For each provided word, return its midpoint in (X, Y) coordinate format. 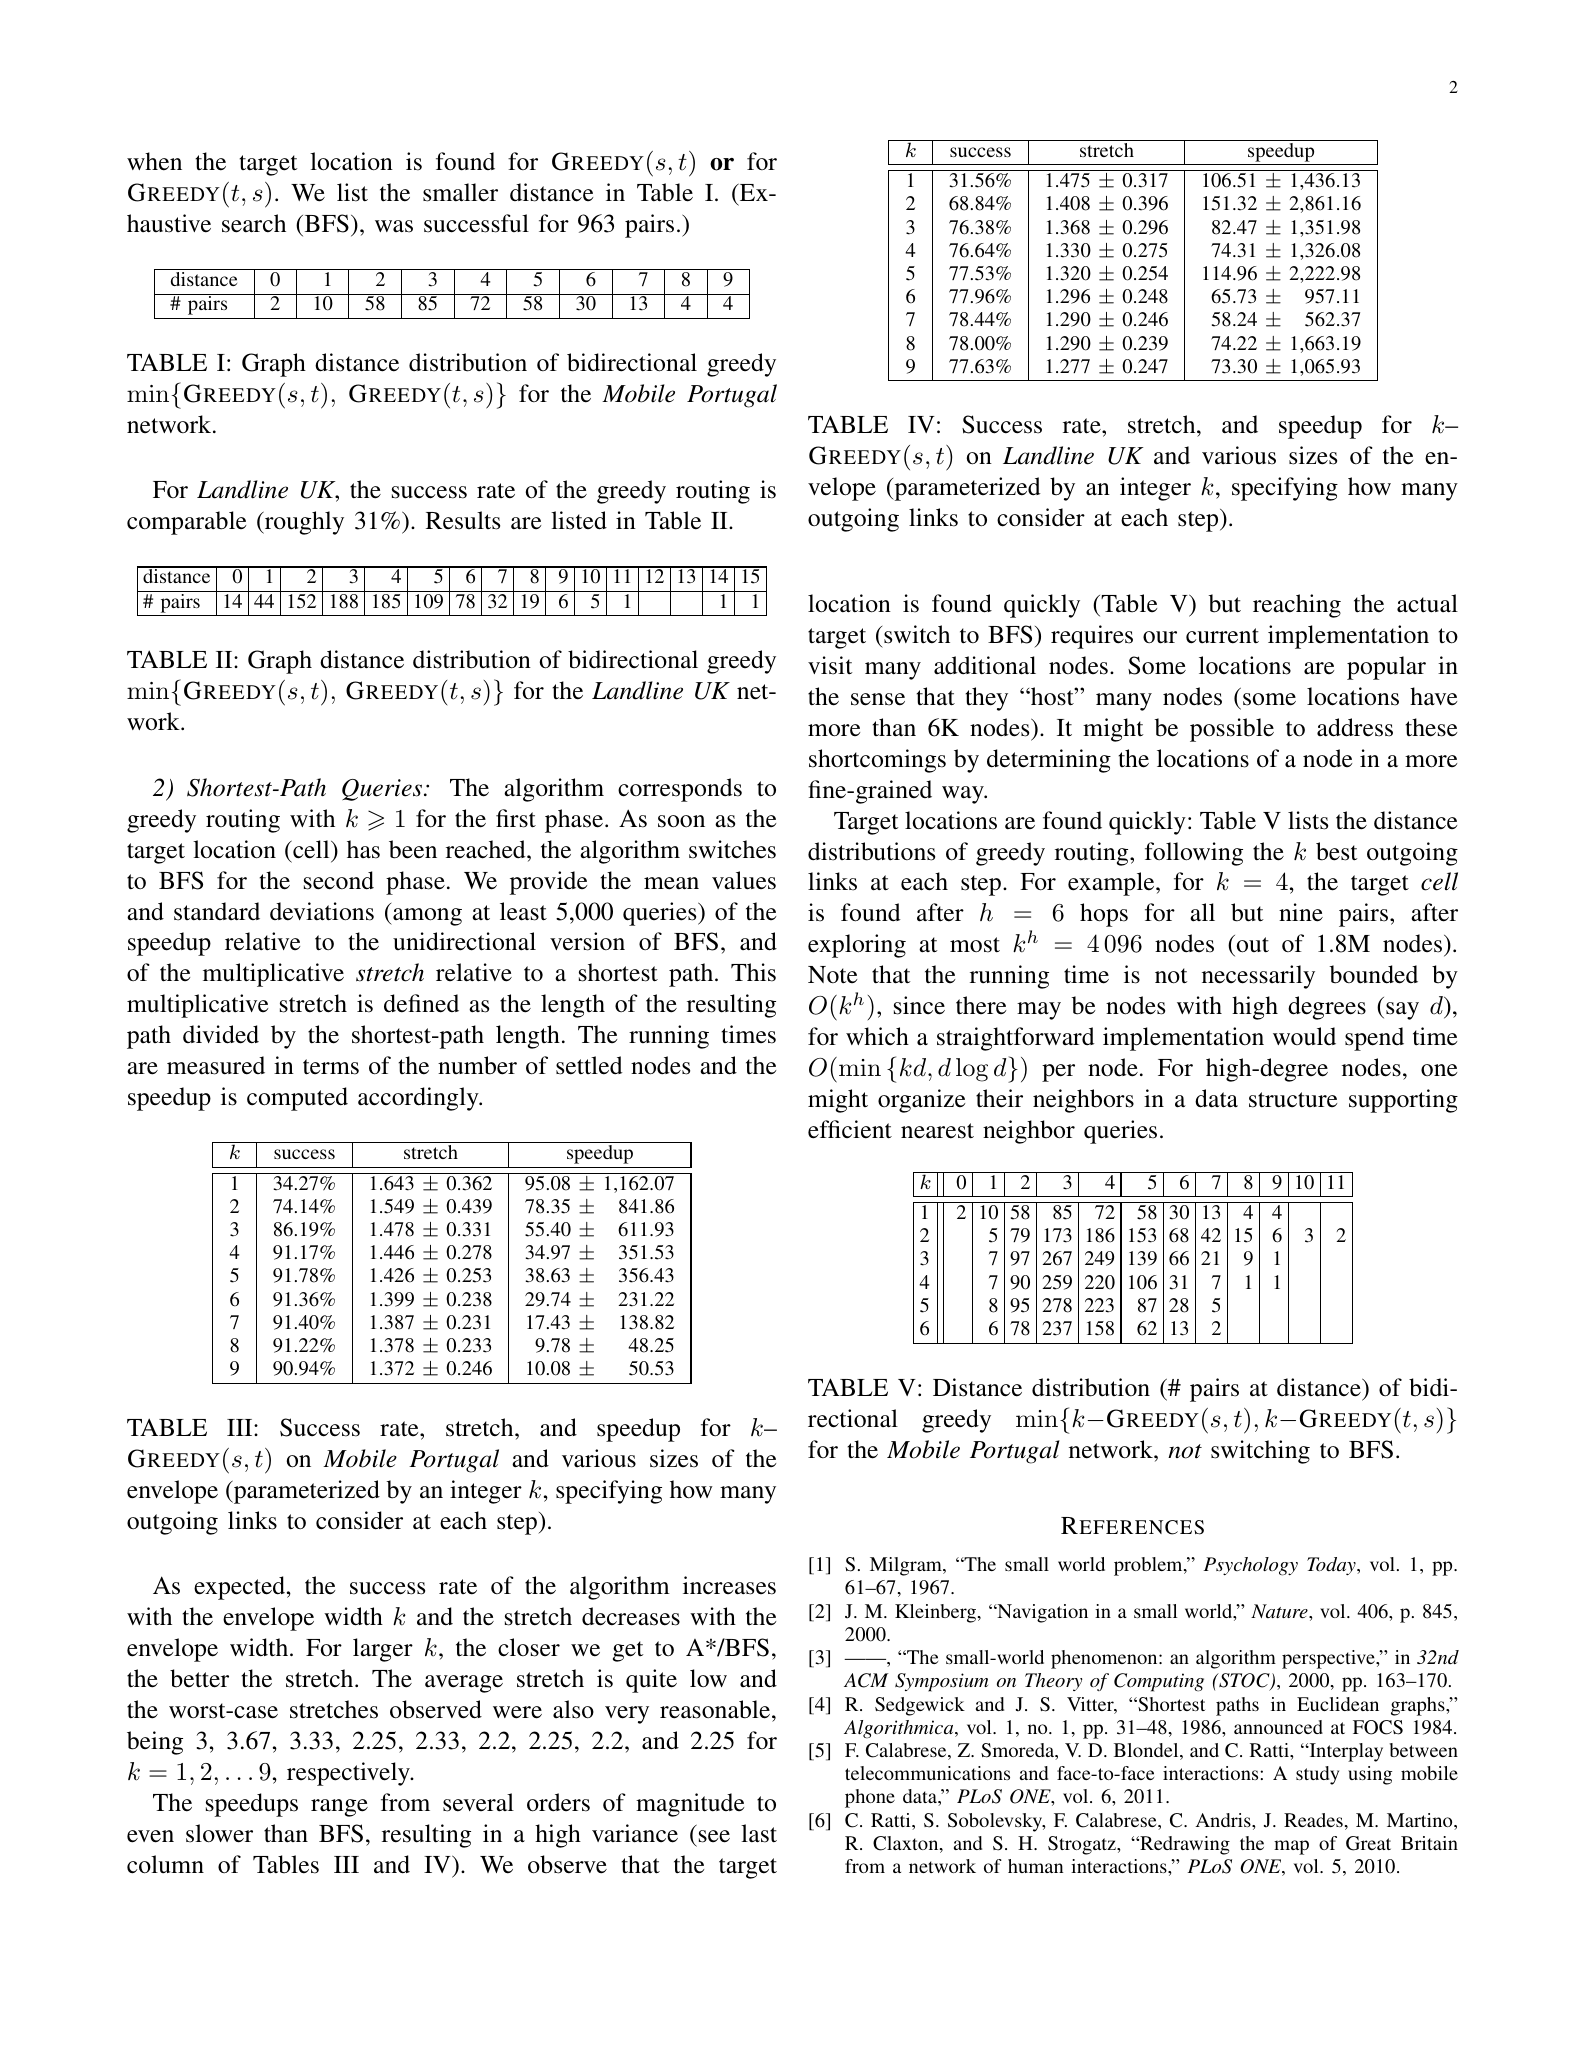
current (1222, 636)
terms (331, 1067)
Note (832, 975)
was (394, 226)
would (1304, 1036)
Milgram (907, 1566)
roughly (303, 523)
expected (241, 1588)
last (759, 1833)
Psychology (1250, 1566)
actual (1427, 603)
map (1291, 1847)
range (339, 1808)
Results (463, 520)
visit (830, 665)
